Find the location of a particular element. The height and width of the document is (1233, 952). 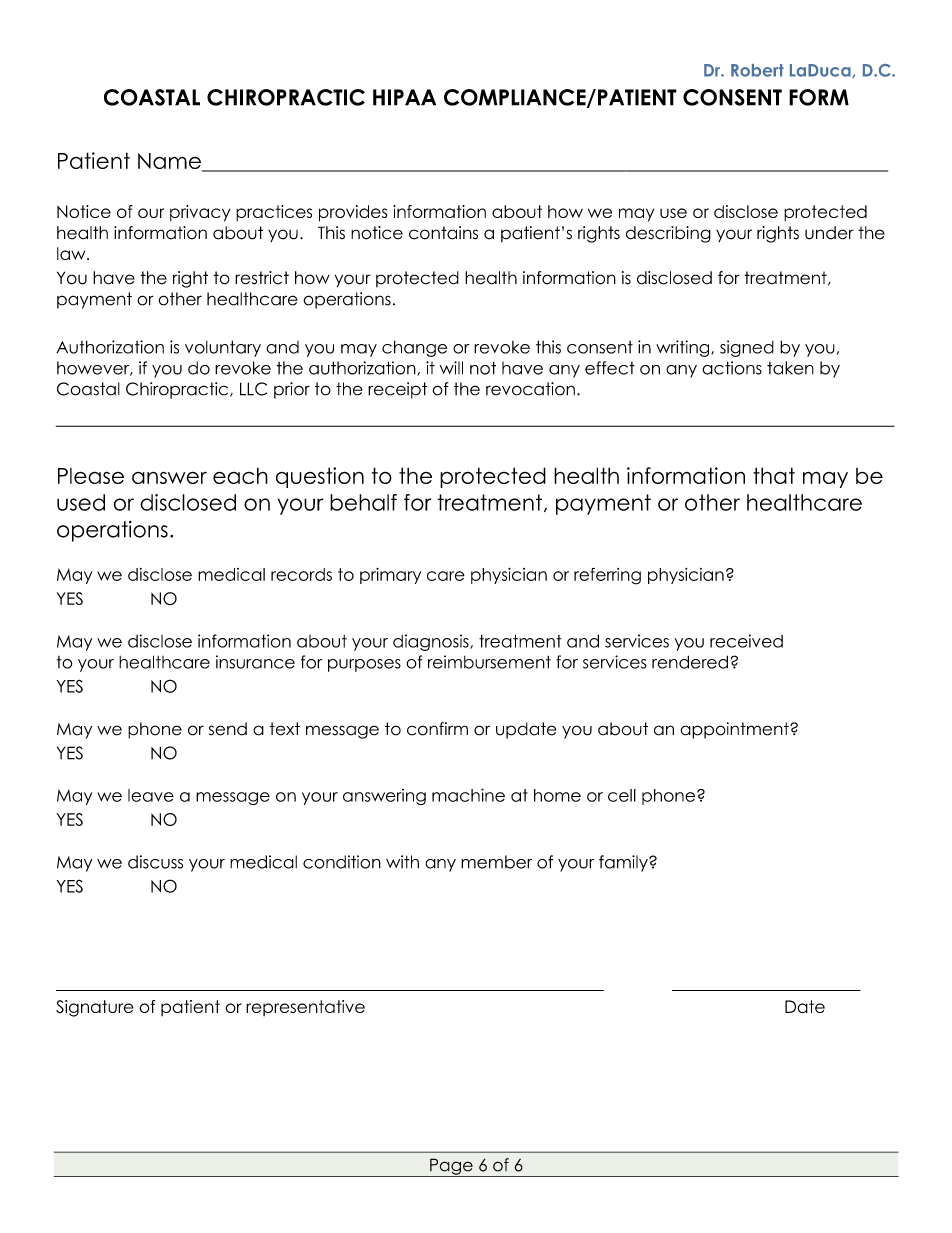

insurance is located at coordinates (255, 662).
